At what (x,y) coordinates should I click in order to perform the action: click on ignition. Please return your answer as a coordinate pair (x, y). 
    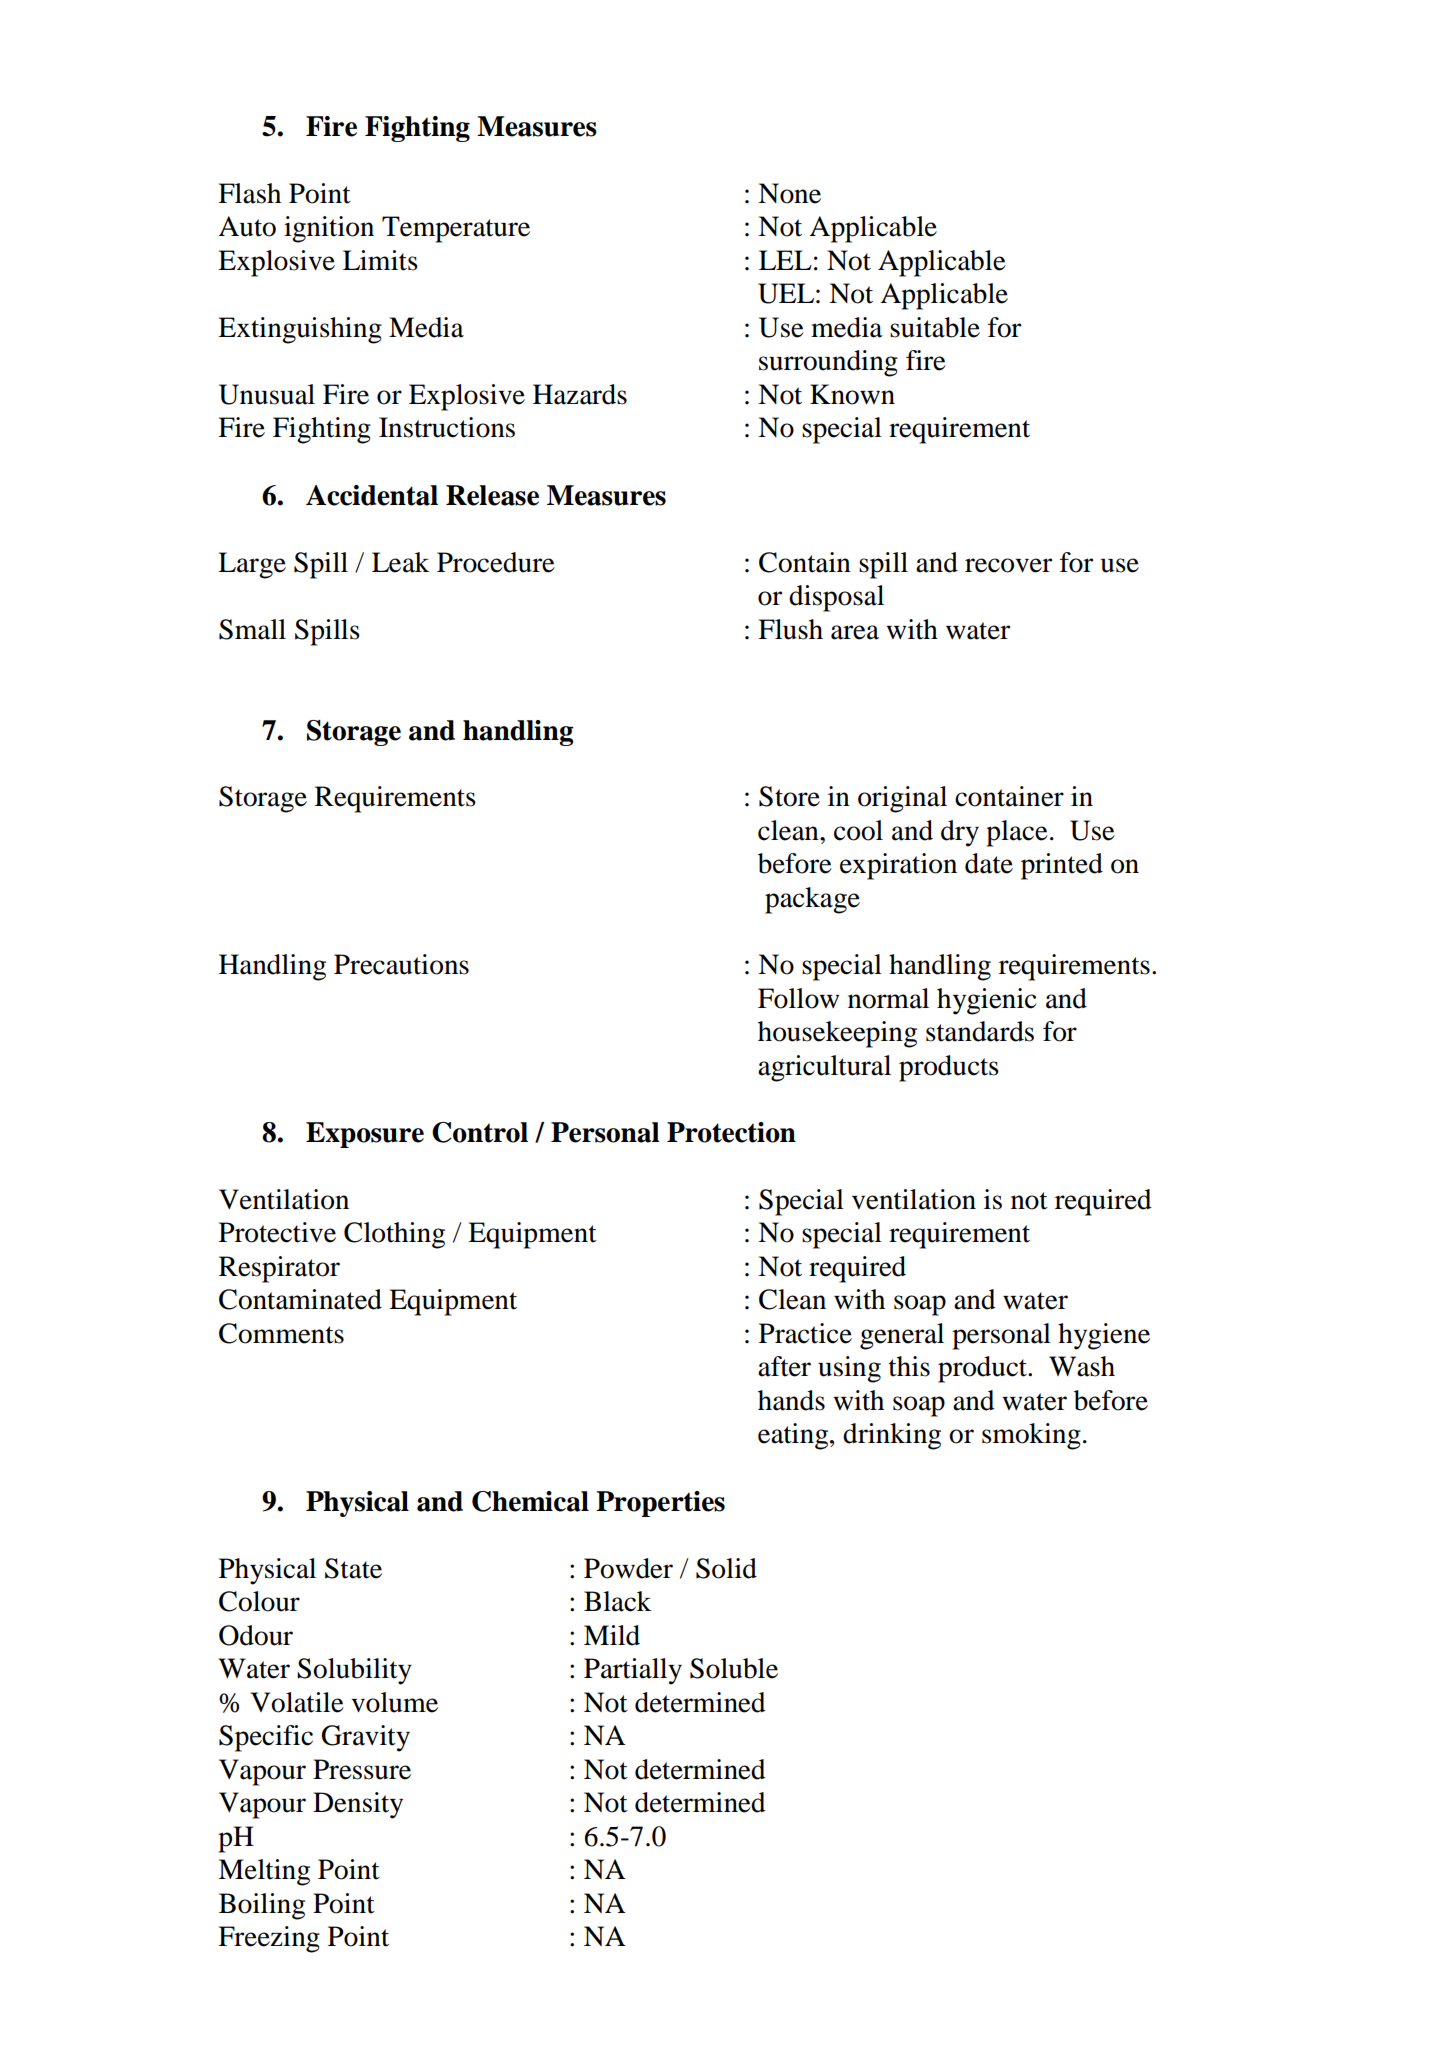
    Looking at the image, I should click on (329, 229).
